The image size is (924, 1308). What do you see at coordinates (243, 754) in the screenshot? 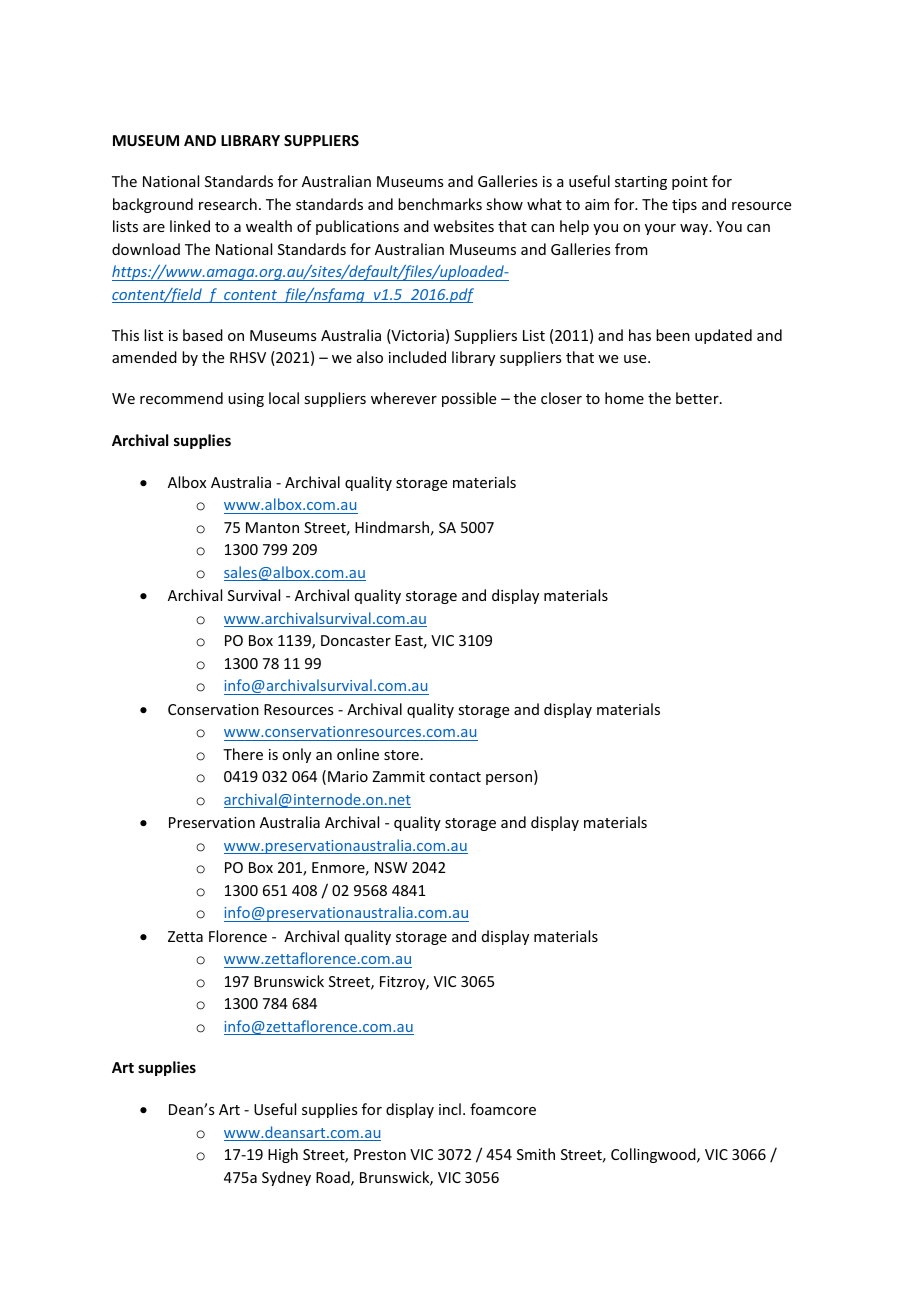
I see `There` at bounding box center [243, 754].
